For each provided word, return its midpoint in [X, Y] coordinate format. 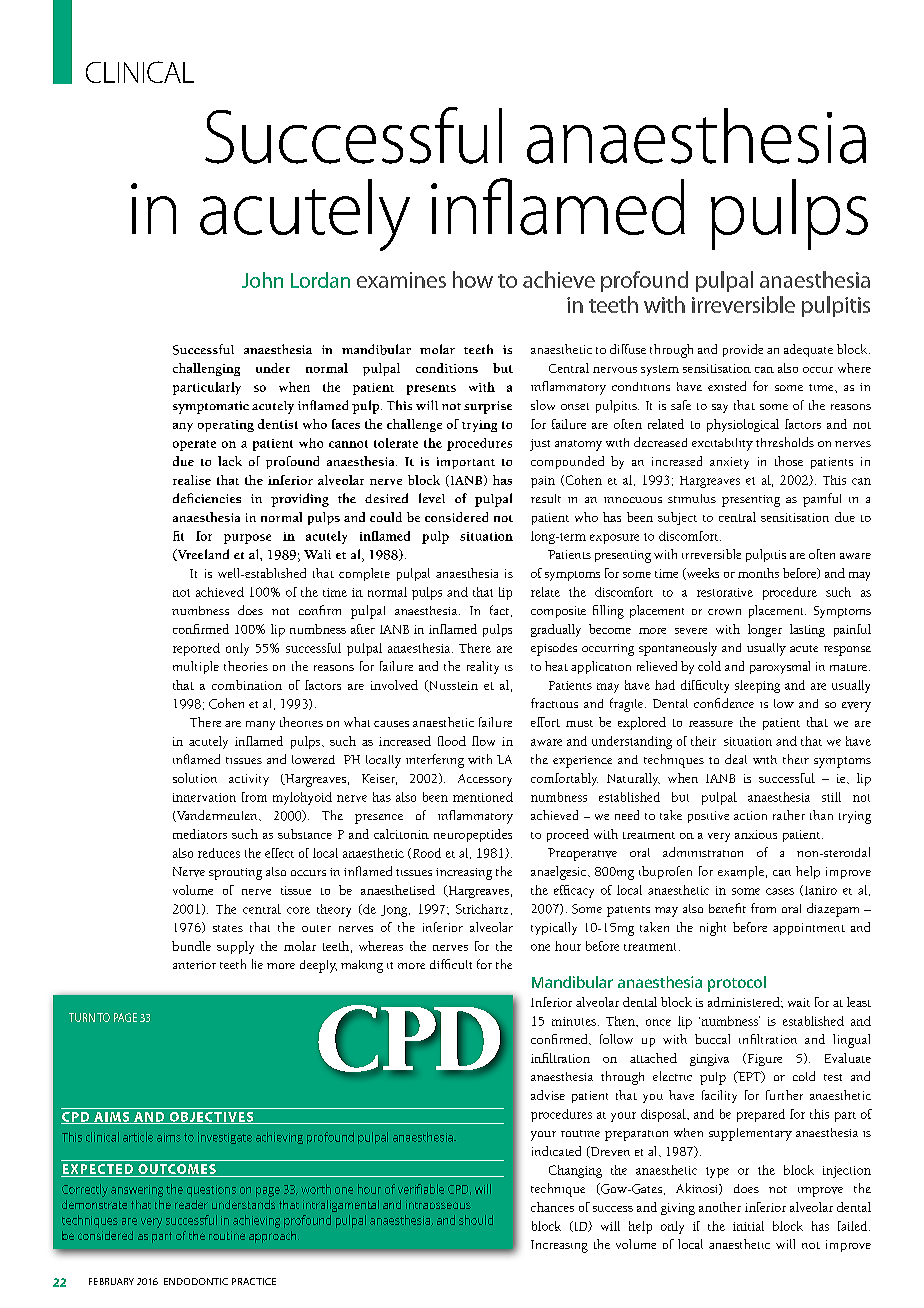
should [476, 1220]
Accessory [485, 780]
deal [736, 759]
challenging [206, 369]
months [758, 573]
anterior [194, 965]
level [432, 498]
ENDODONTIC [196, 1281]
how [473, 279]
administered [745, 1002]
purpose [247, 539]
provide [743, 350]
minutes [574, 1021]
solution [195, 778]
